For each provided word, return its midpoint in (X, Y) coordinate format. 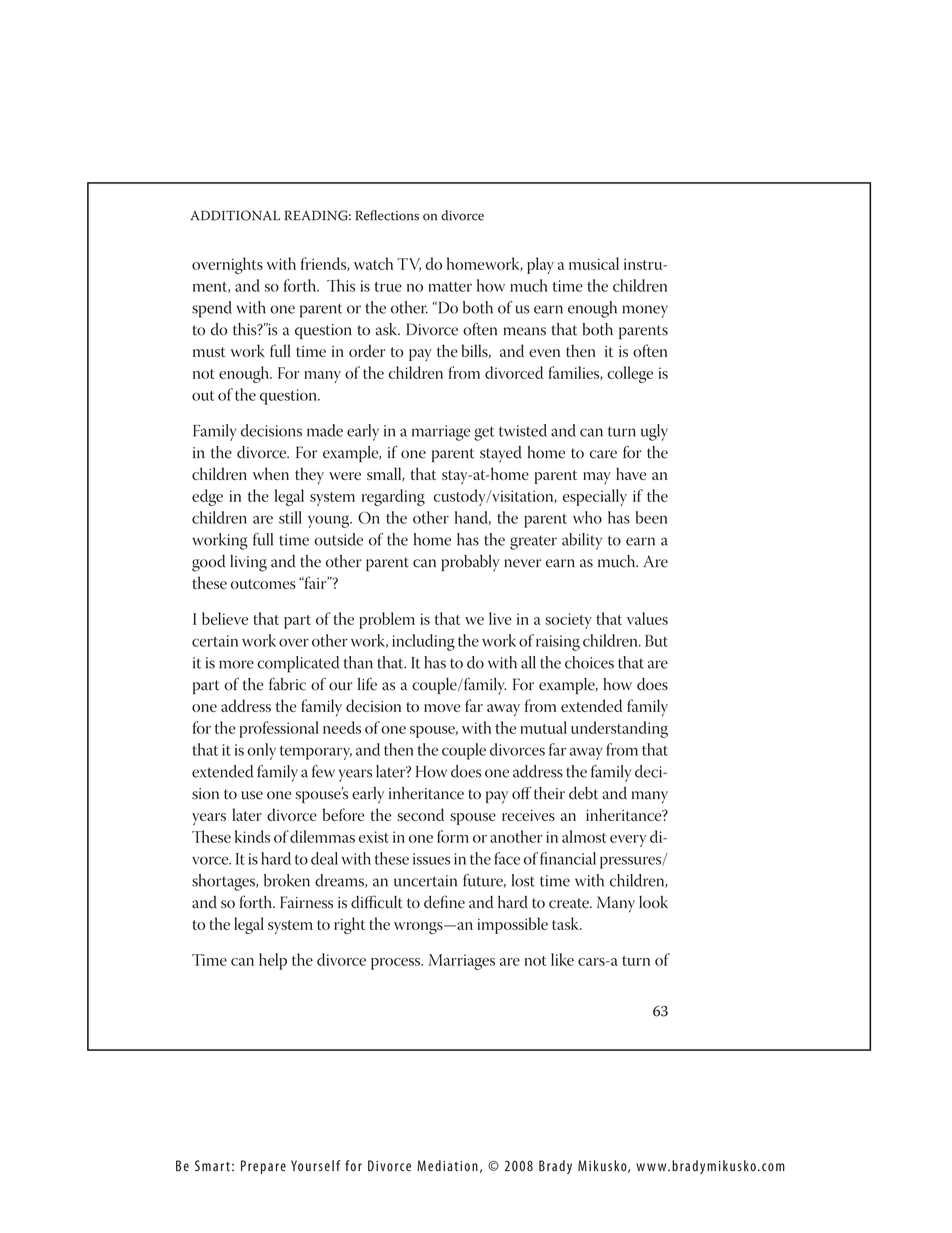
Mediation (447, 1166)
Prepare (263, 1167)
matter (450, 287)
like (562, 959)
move (442, 708)
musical (594, 263)
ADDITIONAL (235, 215)
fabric (287, 684)
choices (589, 662)
